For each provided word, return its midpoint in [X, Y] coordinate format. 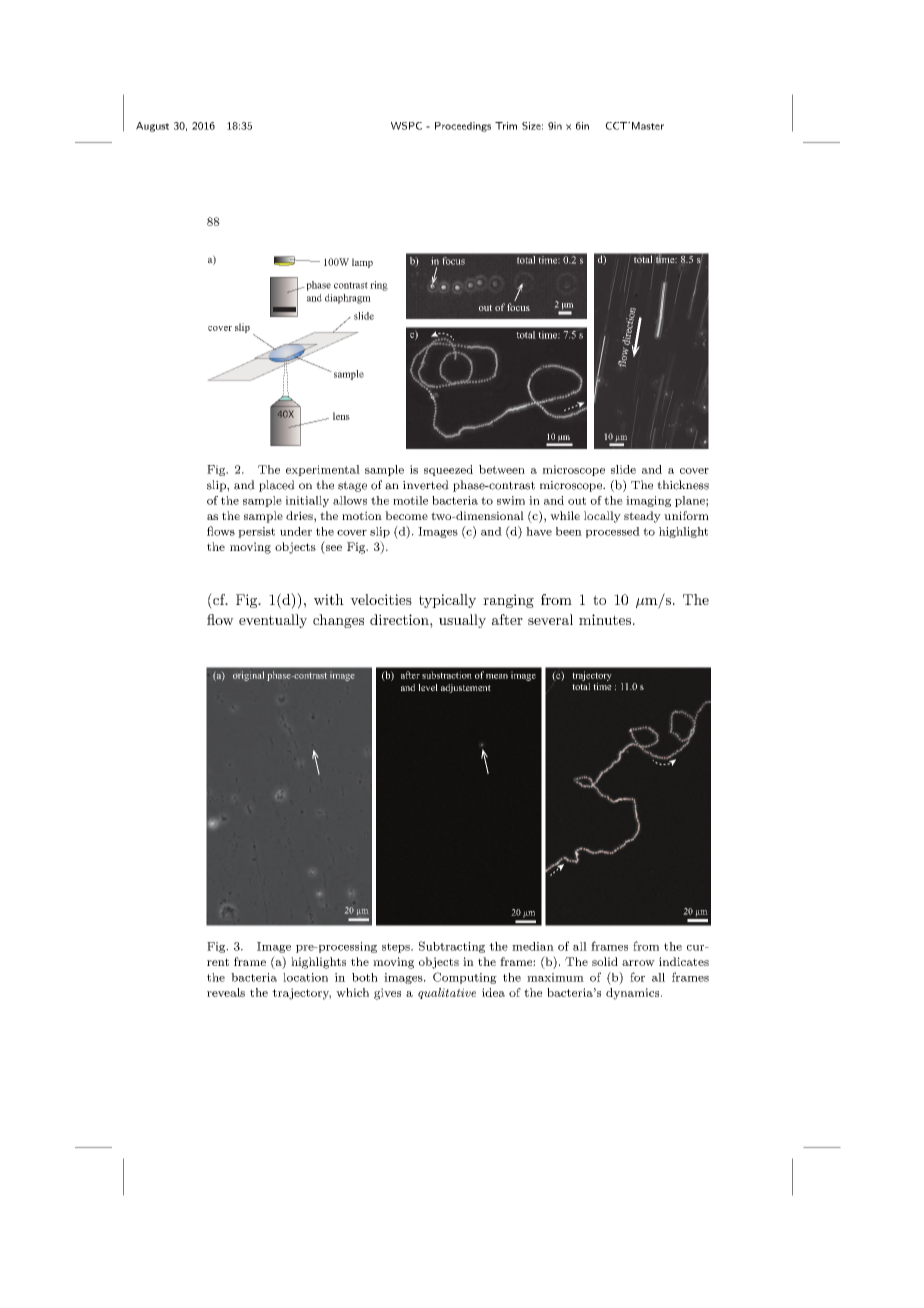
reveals [226, 992]
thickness [683, 485]
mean [497, 676]
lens [341, 416]
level [428, 687]
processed [613, 532]
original [248, 676]
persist [256, 532]
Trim [506, 126]
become [406, 515]
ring [379, 286]
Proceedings [463, 127]
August [152, 127]
